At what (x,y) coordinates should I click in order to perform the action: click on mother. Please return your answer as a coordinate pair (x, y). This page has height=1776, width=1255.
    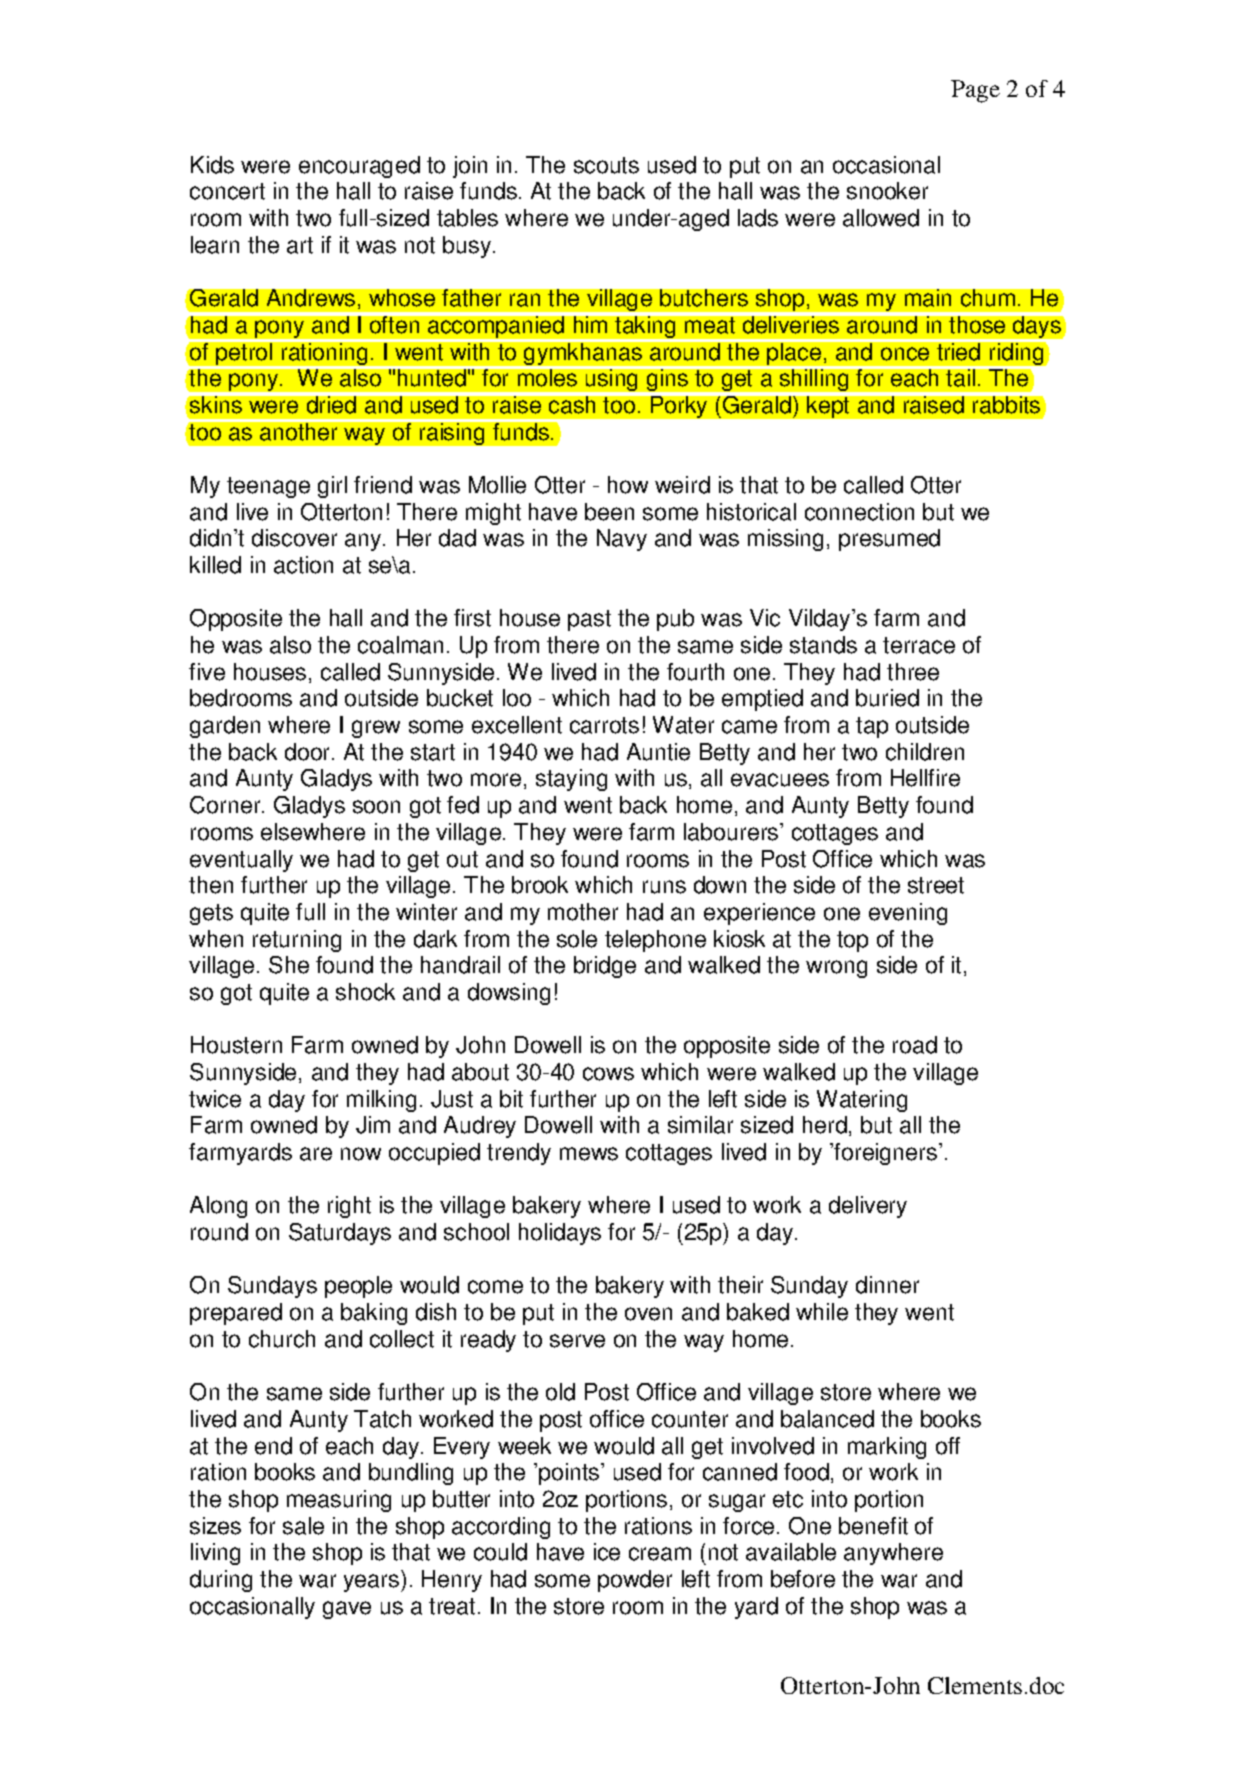
    Looking at the image, I should click on (583, 912).
